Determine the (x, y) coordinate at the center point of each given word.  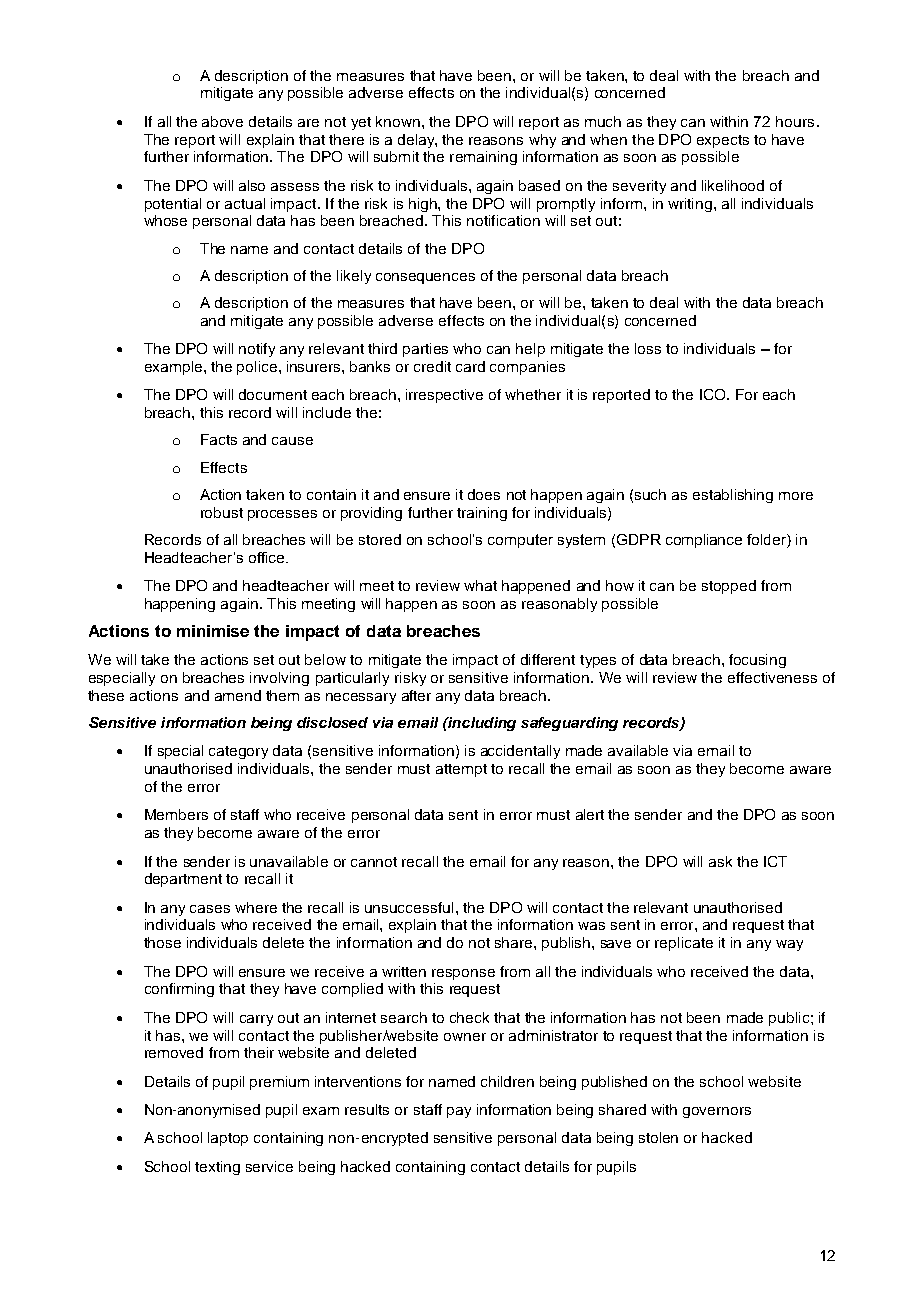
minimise (213, 631)
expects (723, 141)
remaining (483, 158)
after (416, 695)
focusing (757, 661)
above (222, 121)
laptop (228, 1139)
